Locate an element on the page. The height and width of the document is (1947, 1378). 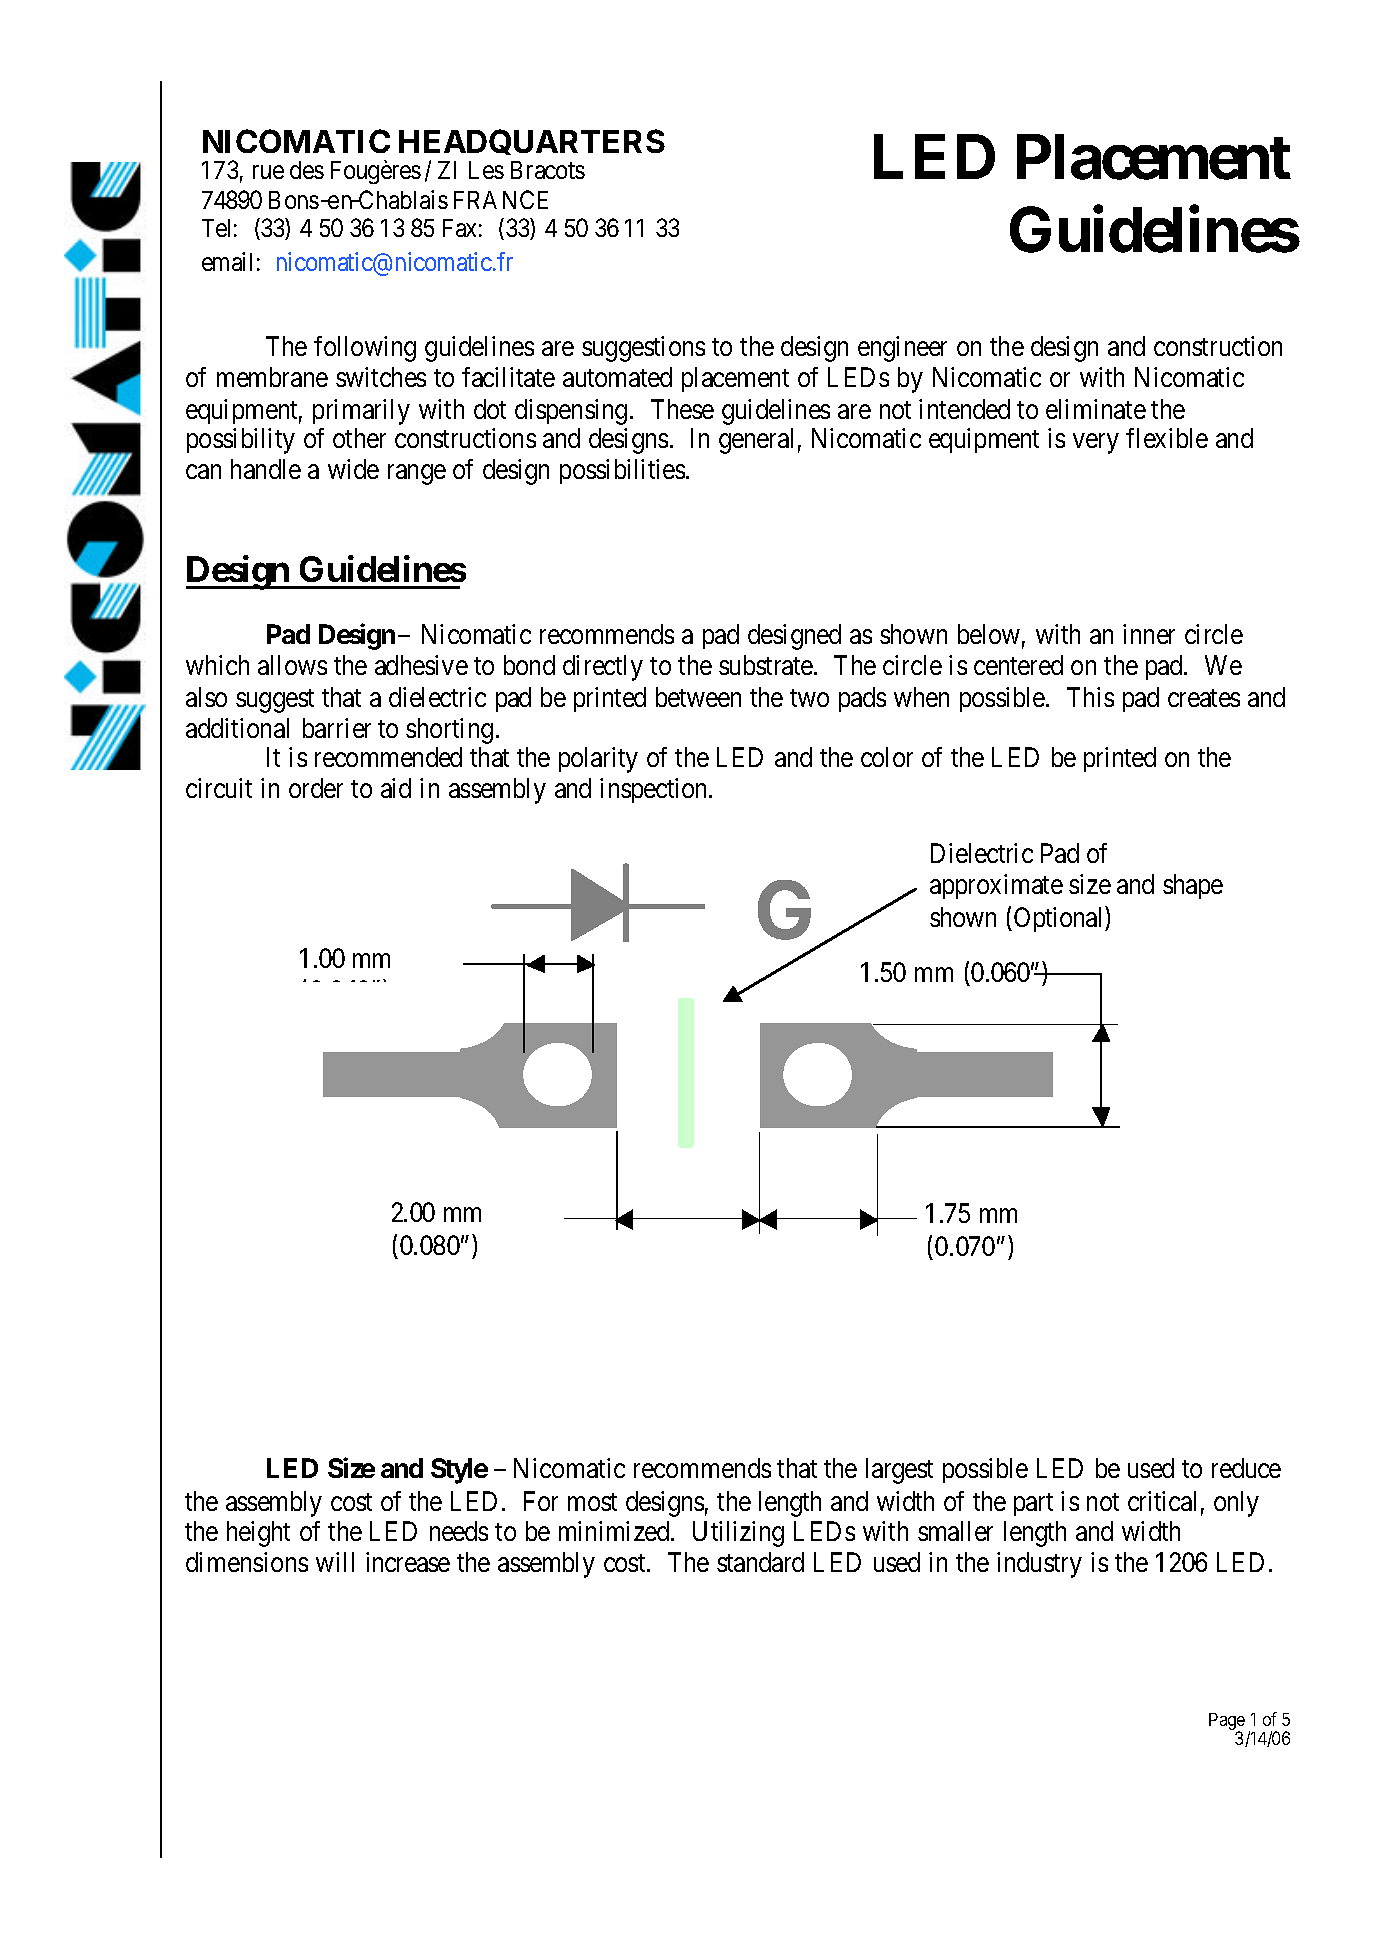
largest is located at coordinates (899, 1471).
